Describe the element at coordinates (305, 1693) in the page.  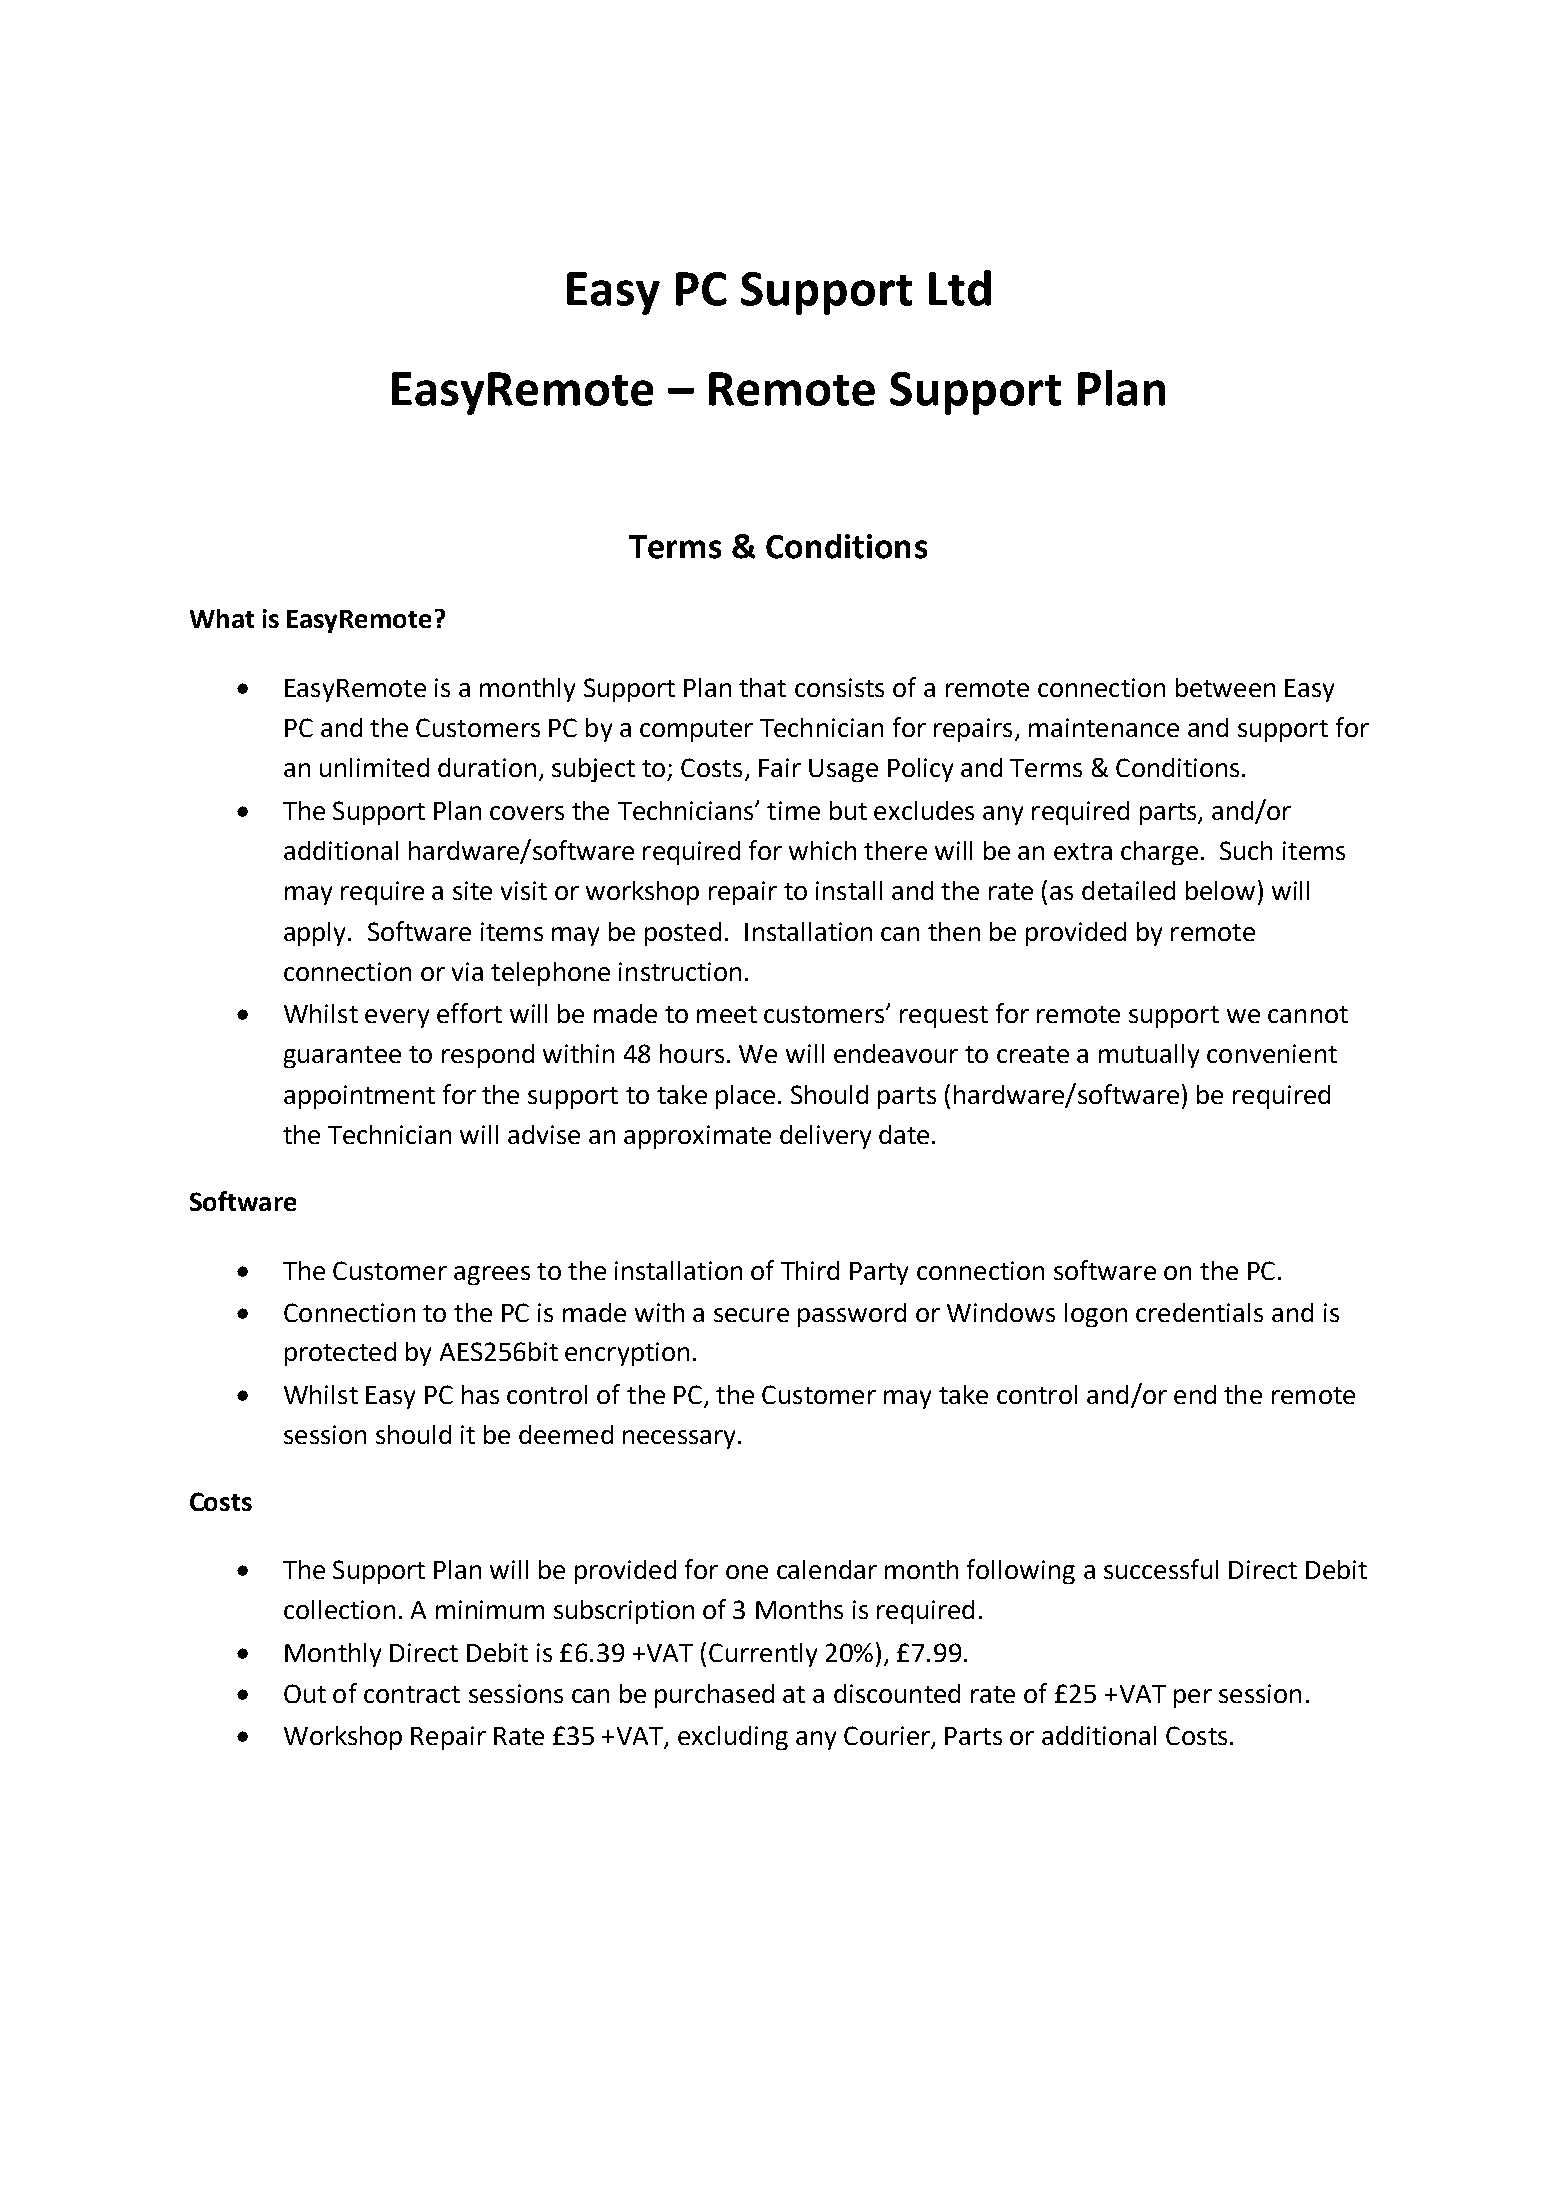
I see `Out` at that location.
